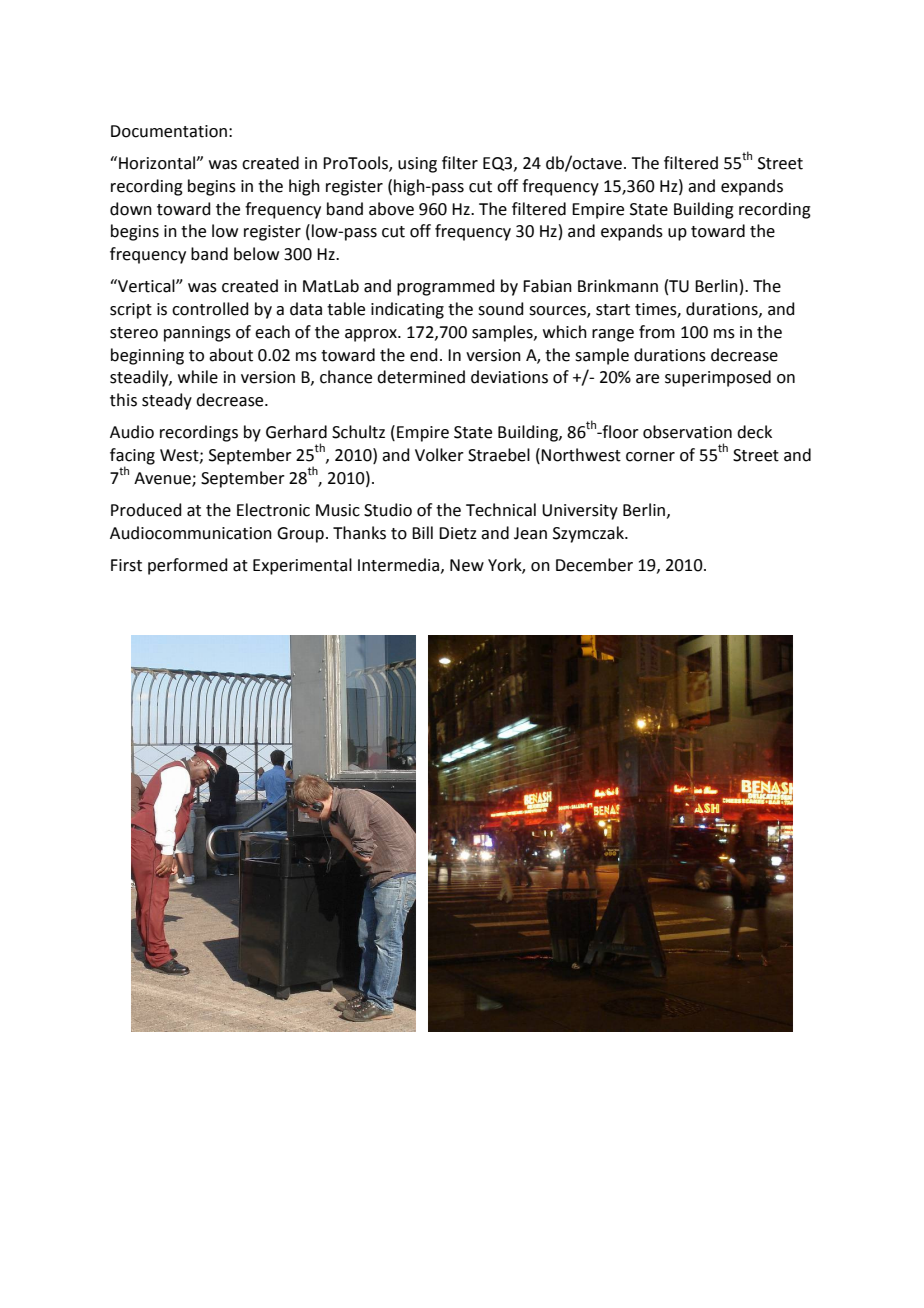  What do you see at coordinates (594, 565) in the screenshot?
I see `December` at bounding box center [594, 565].
